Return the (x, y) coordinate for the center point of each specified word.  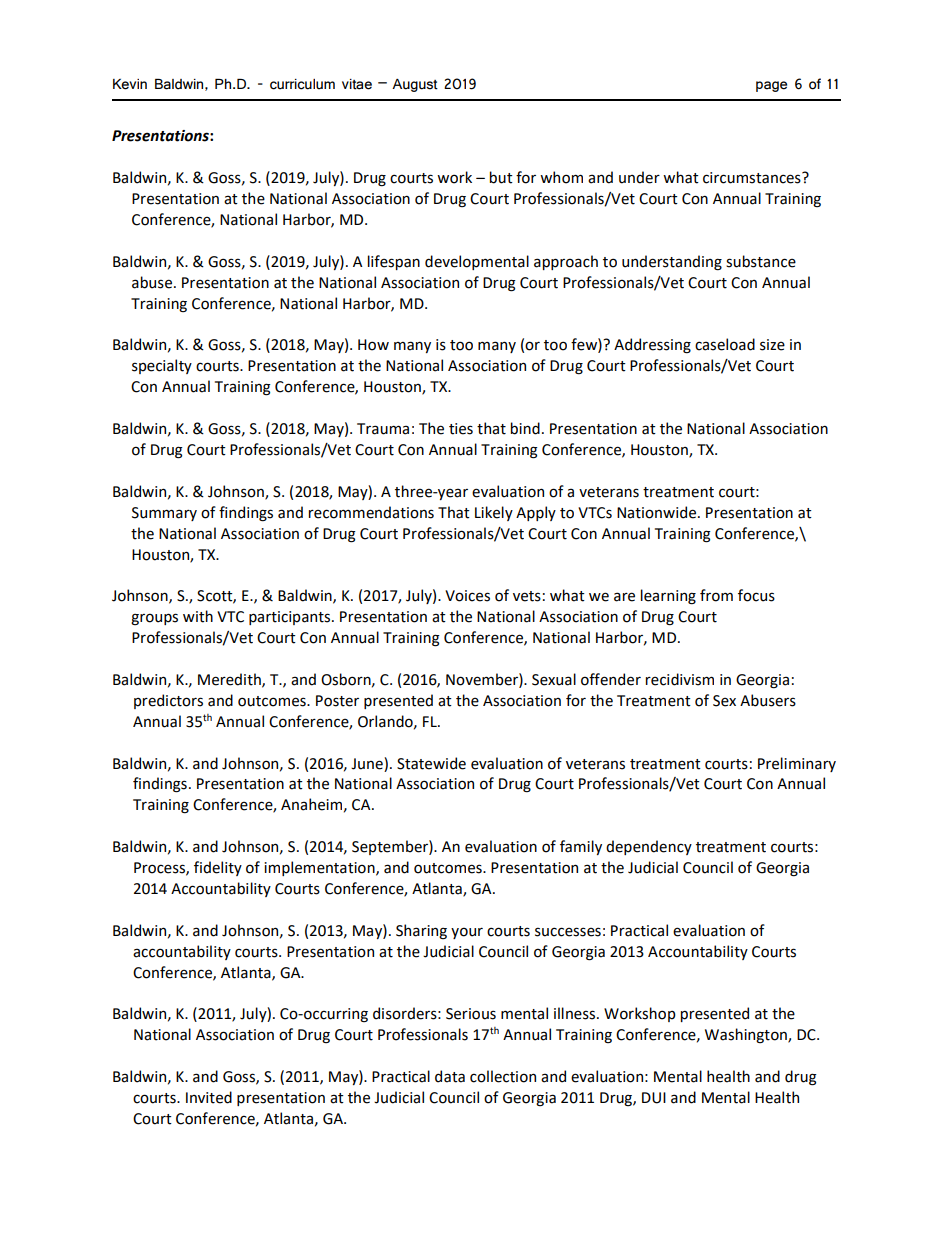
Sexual (554, 679)
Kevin (130, 84)
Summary (164, 514)
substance (761, 261)
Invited (209, 1097)
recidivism (680, 679)
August (415, 85)
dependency (649, 847)
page (771, 86)
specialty (162, 366)
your (467, 933)
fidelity (218, 868)
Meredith (230, 680)
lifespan (394, 262)
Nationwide (656, 512)
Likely (494, 513)
